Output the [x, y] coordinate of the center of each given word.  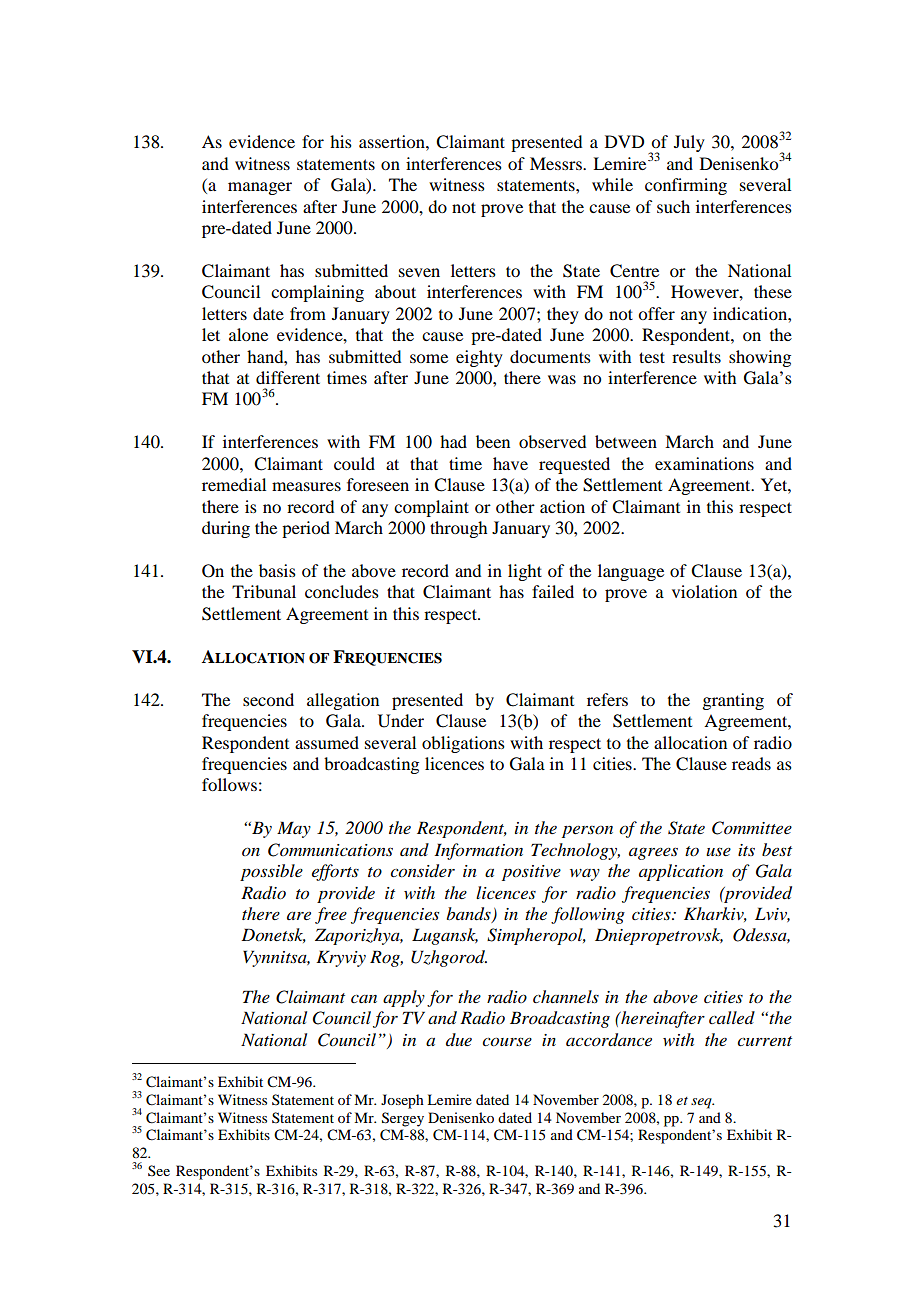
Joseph [402, 1101]
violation [704, 591]
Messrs [557, 163]
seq [702, 1103]
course [507, 1042]
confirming [686, 186]
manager [260, 188]
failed [553, 591]
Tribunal [264, 591]
